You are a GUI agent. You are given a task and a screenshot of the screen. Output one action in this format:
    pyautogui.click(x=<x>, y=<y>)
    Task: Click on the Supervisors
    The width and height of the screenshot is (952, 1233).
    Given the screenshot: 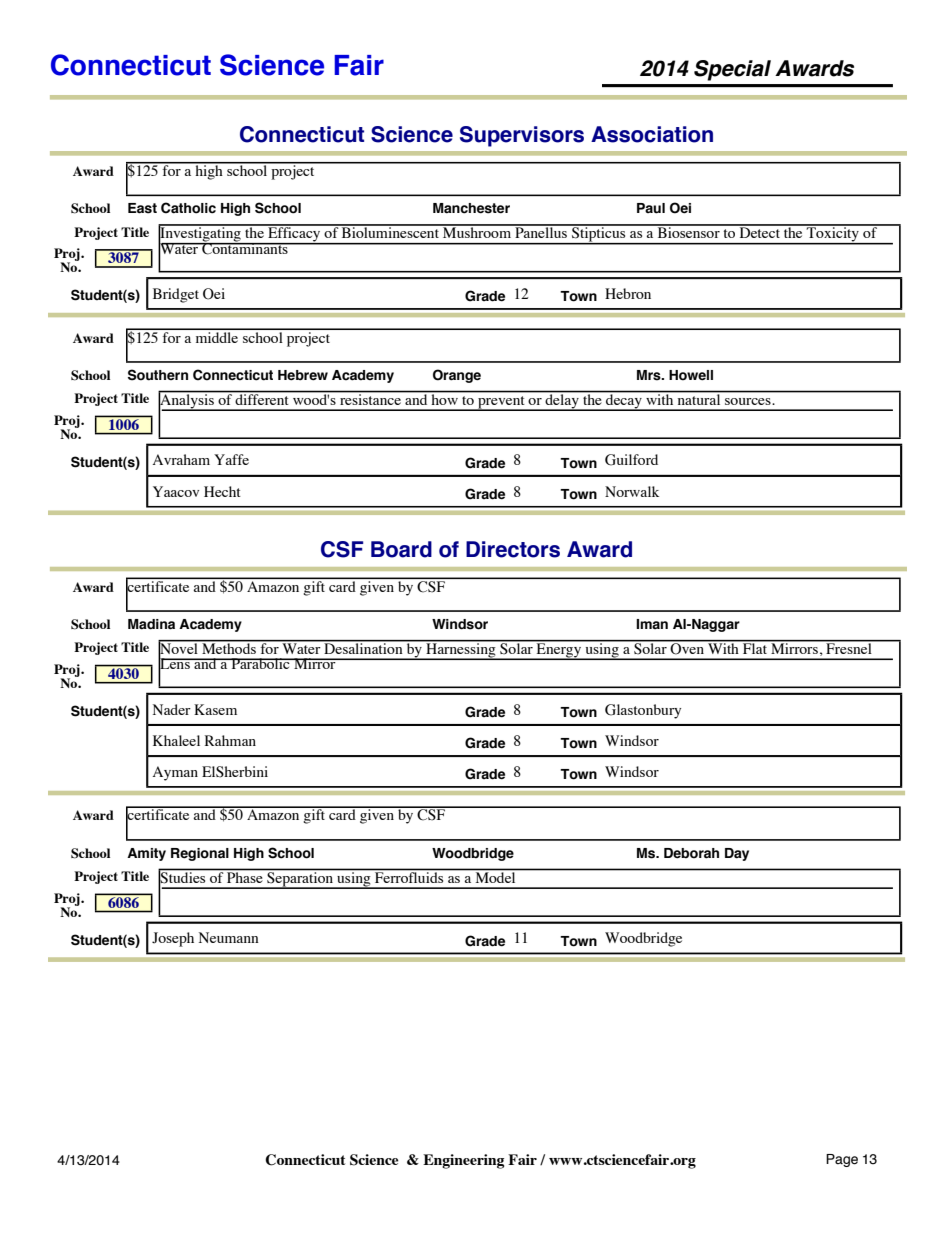 What is the action you would take?
    pyautogui.click(x=522, y=136)
